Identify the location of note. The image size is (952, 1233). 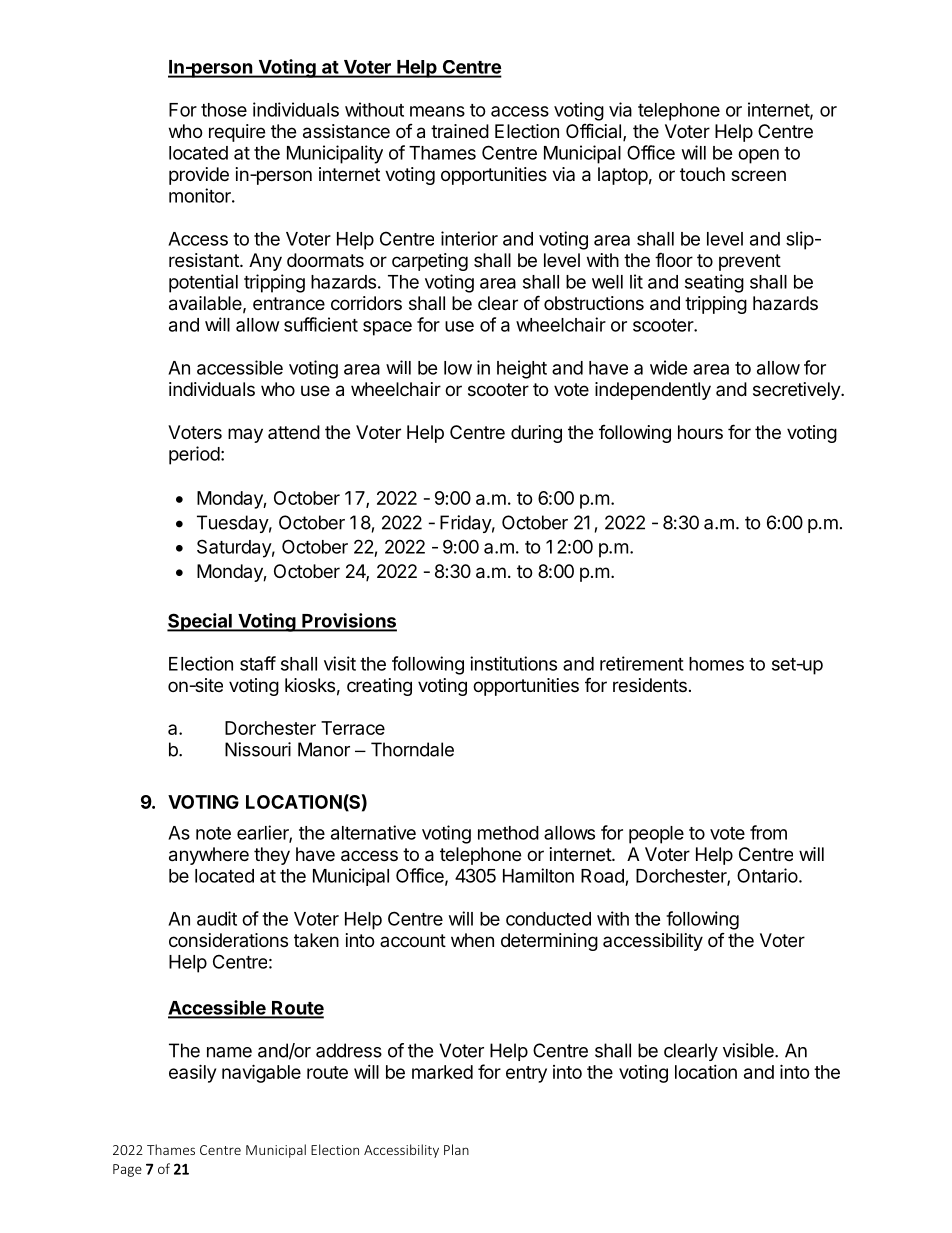
(213, 833).
